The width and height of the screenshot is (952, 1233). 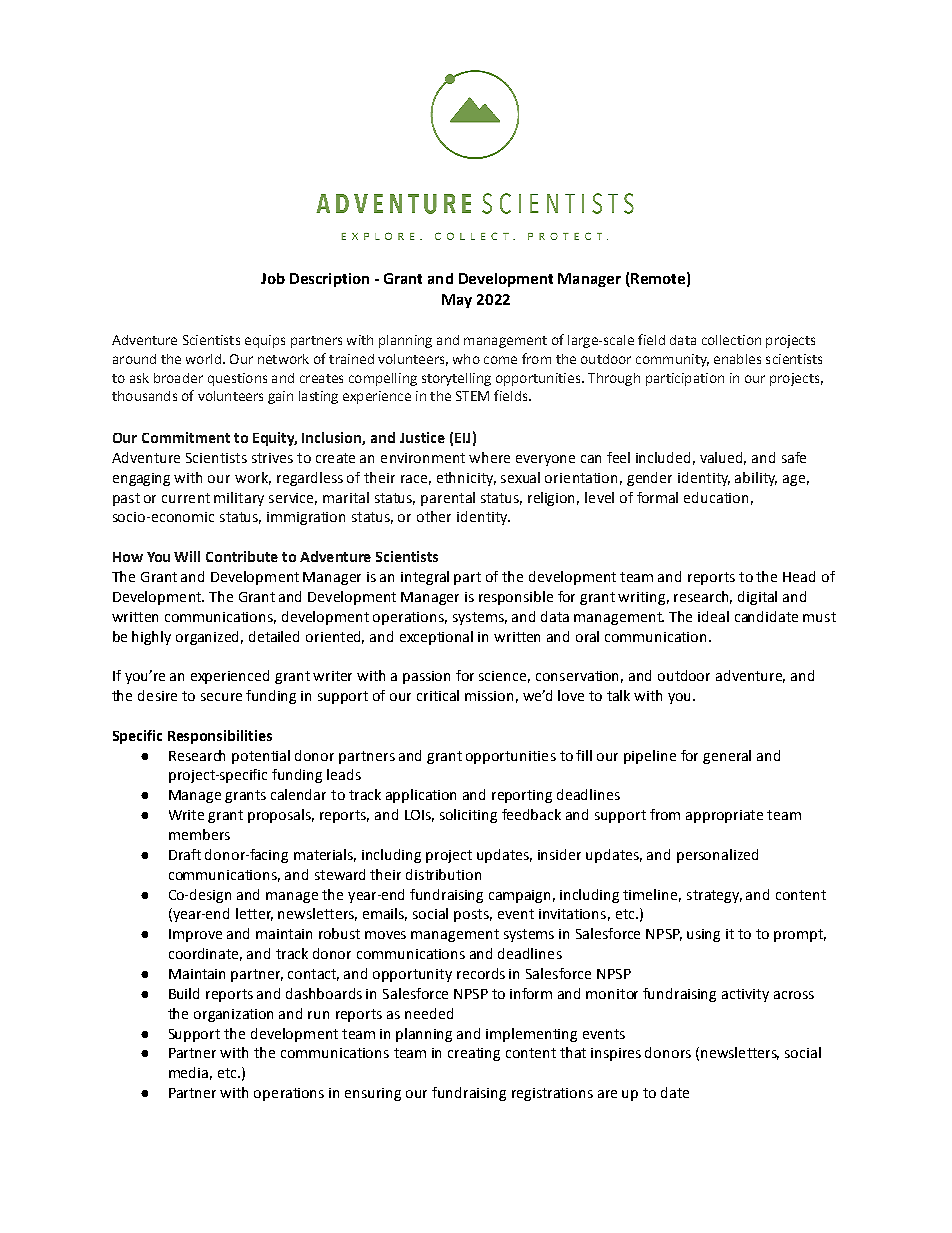 I want to click on collection, so click(x=731, y=340).
